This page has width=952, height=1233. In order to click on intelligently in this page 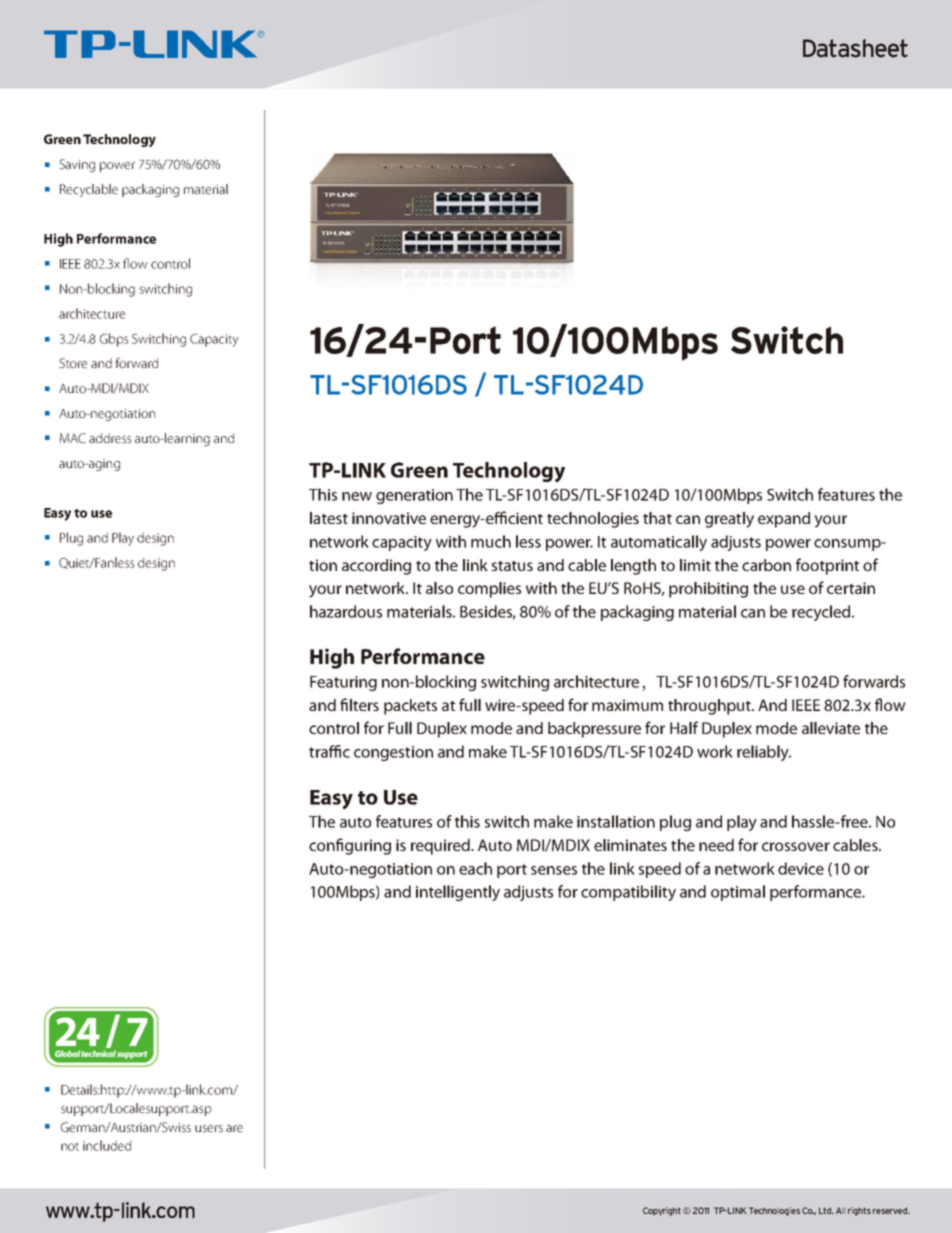, I will do `click(458, 893)`.
